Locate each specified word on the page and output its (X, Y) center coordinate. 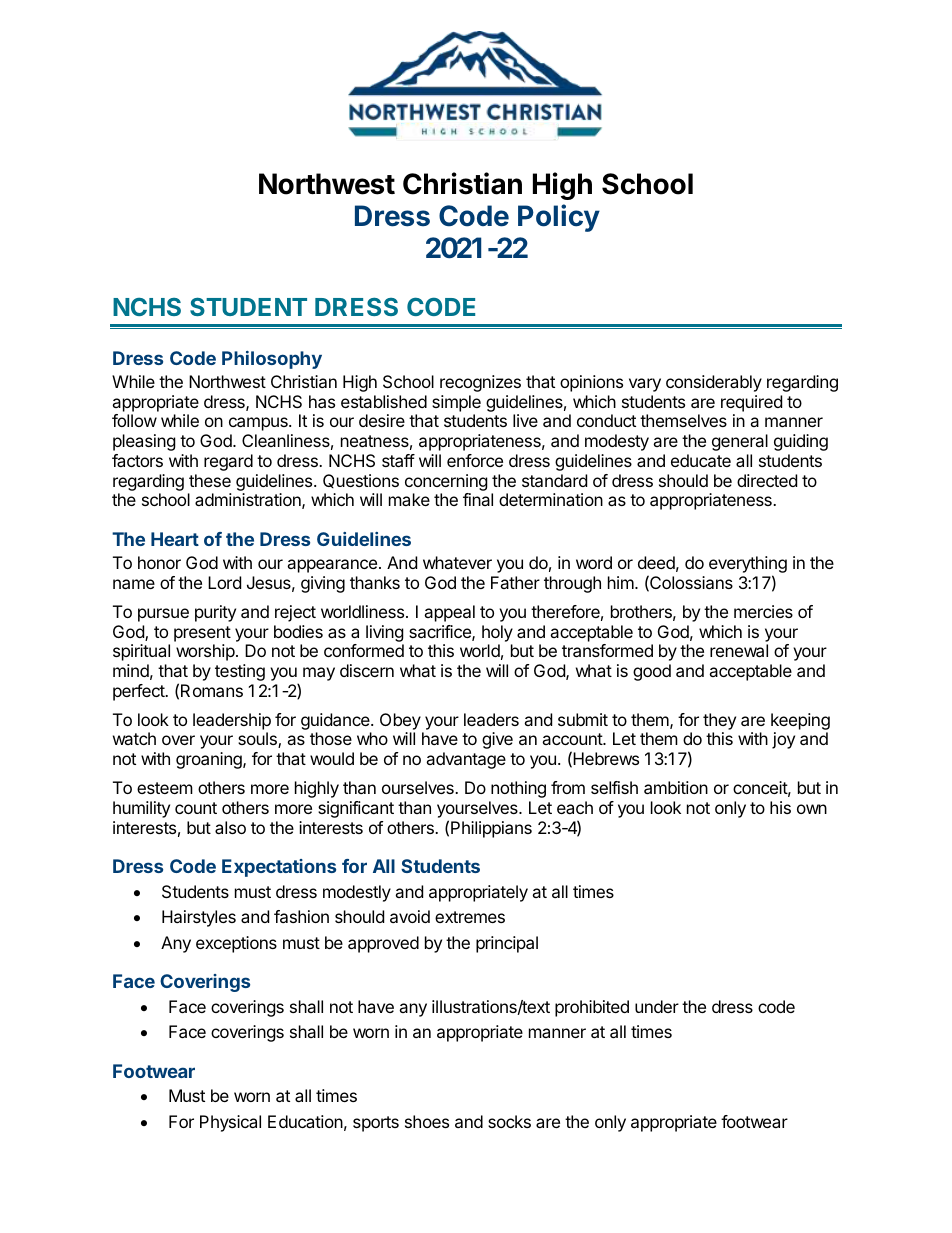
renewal (739, 650)
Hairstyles (199, 918)
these (210, 480)
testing (240, 672)
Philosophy (272, 360)
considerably (714, 383)
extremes (470, 917)
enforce (475, 460)
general (740, 442)
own (812, 809)
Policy (559, 218)
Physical (230, 1123)
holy (497, 633)
